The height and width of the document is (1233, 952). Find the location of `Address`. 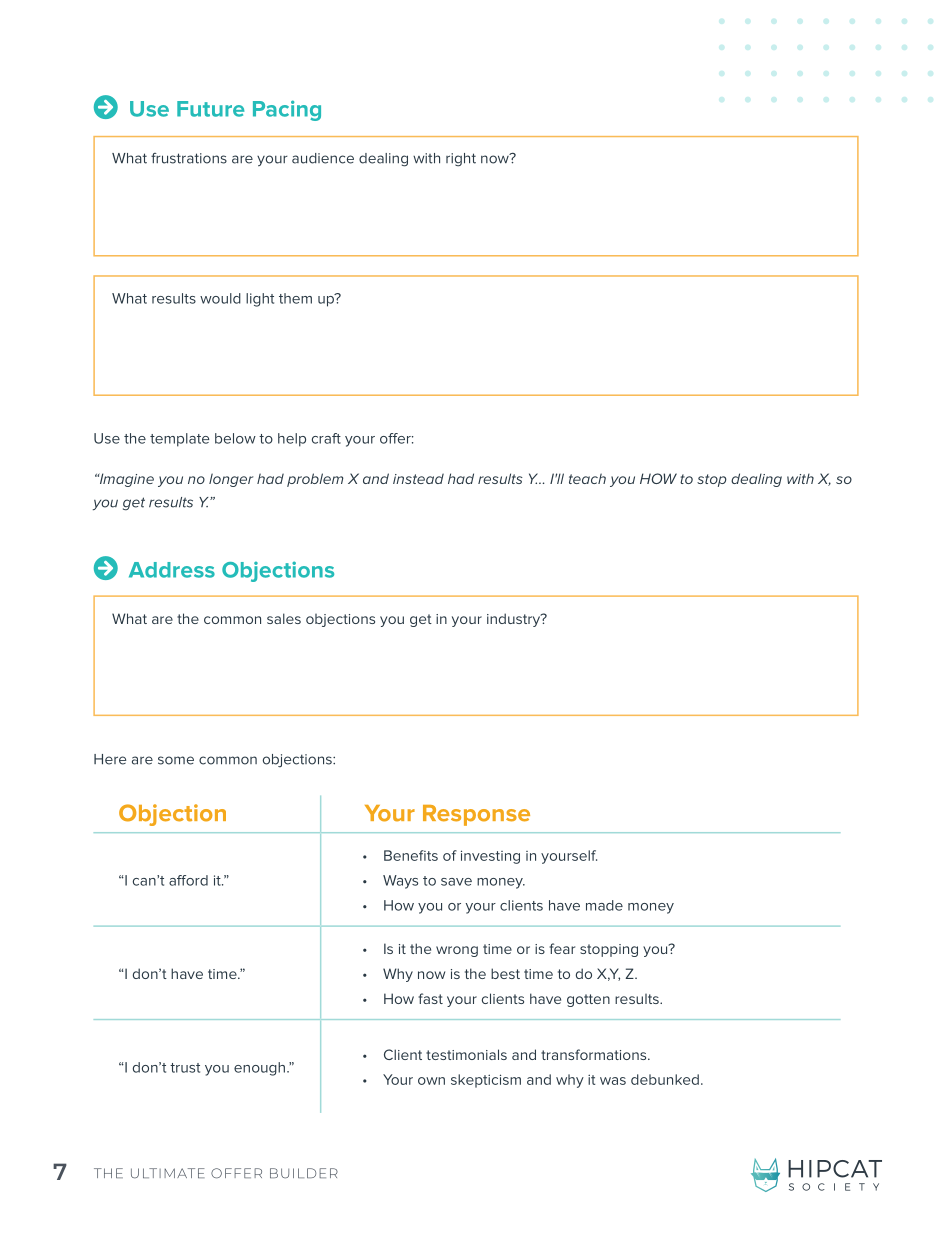

Address is located at coordinates (172, 570).
